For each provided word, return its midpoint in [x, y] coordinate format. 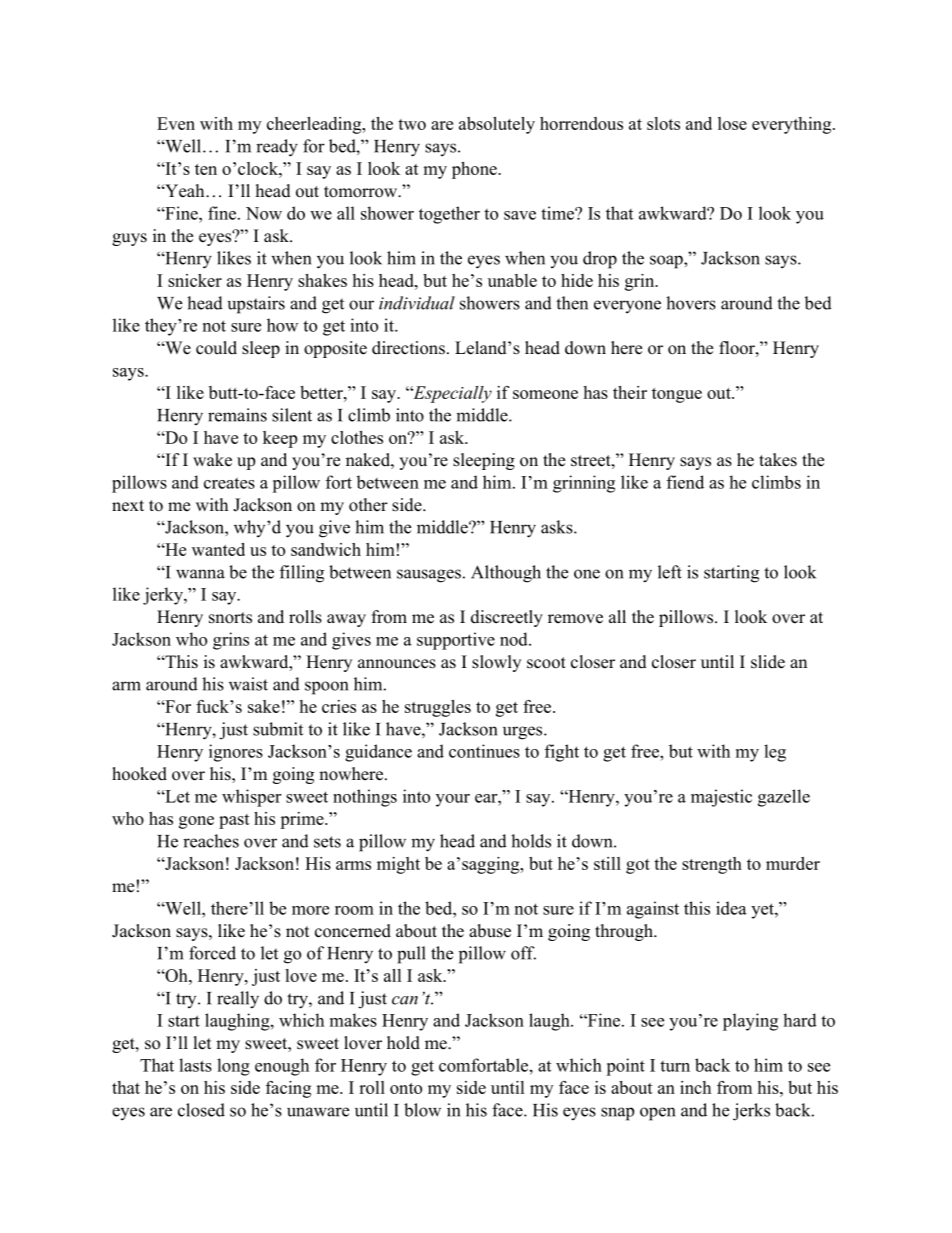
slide [768, 662]
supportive [456, 641]
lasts [195, 1065]
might [398, 865]
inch [695, 1087]
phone [475, 170]
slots [663, 123]
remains [237, 415]
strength [712, 865]
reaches [211, 841]
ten [206, 169]
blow [422, 1110]
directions [408, 348]
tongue [677, 395]
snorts [230, 618]
